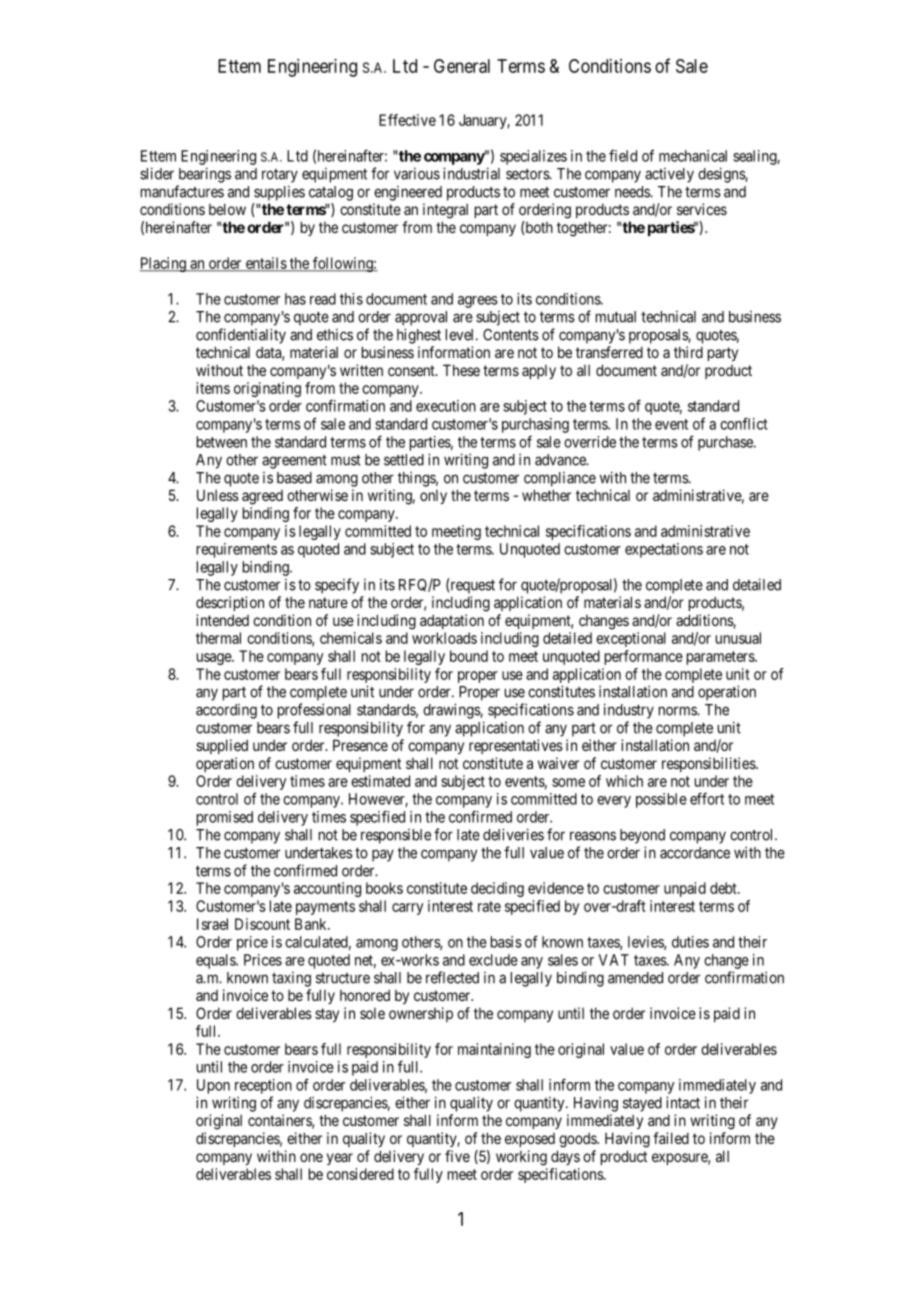 This image has width=924, height=1308. I want to click on exceptional, so click(631, 639).
